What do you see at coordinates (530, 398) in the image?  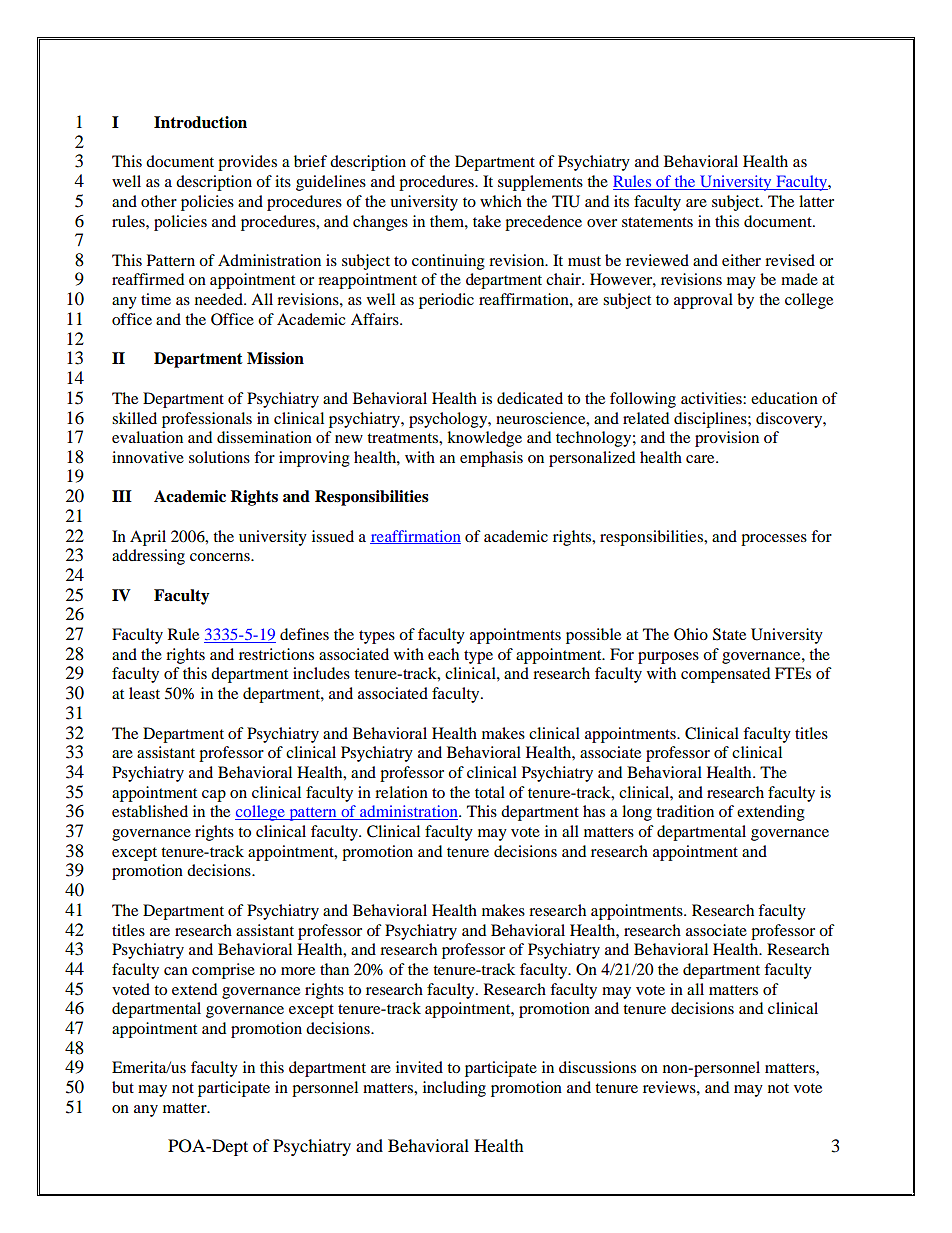 I see `dedicated` at bounding box center [530, 398].
